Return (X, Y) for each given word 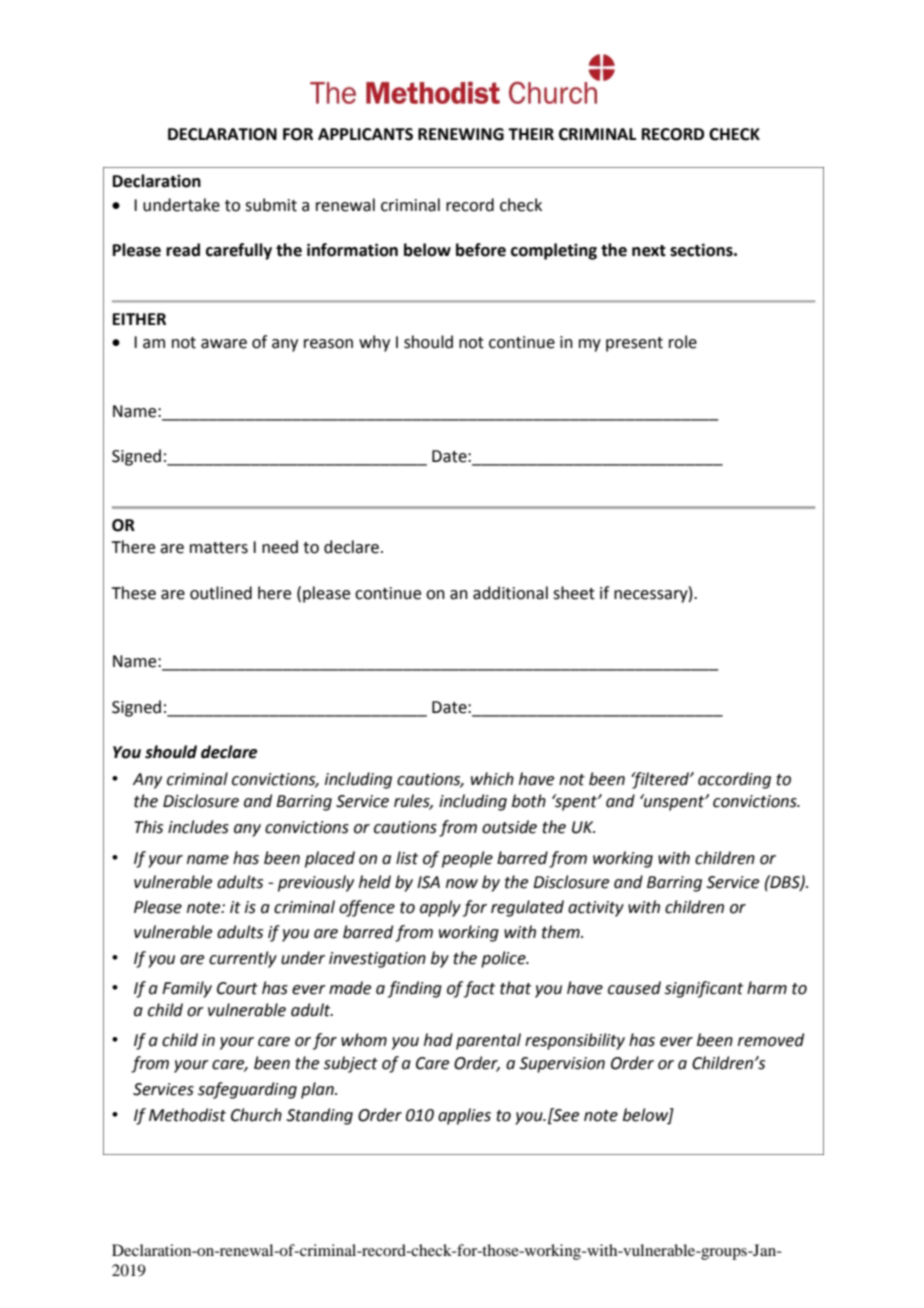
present (634, 344)
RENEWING (461, 134)
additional (510, 593)
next (649, 251)
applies (464, 1116)
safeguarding (247, 1090)
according (734, 780)
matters (219, 548)
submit (271, 205)
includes (198, 827)
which (492, 779)
